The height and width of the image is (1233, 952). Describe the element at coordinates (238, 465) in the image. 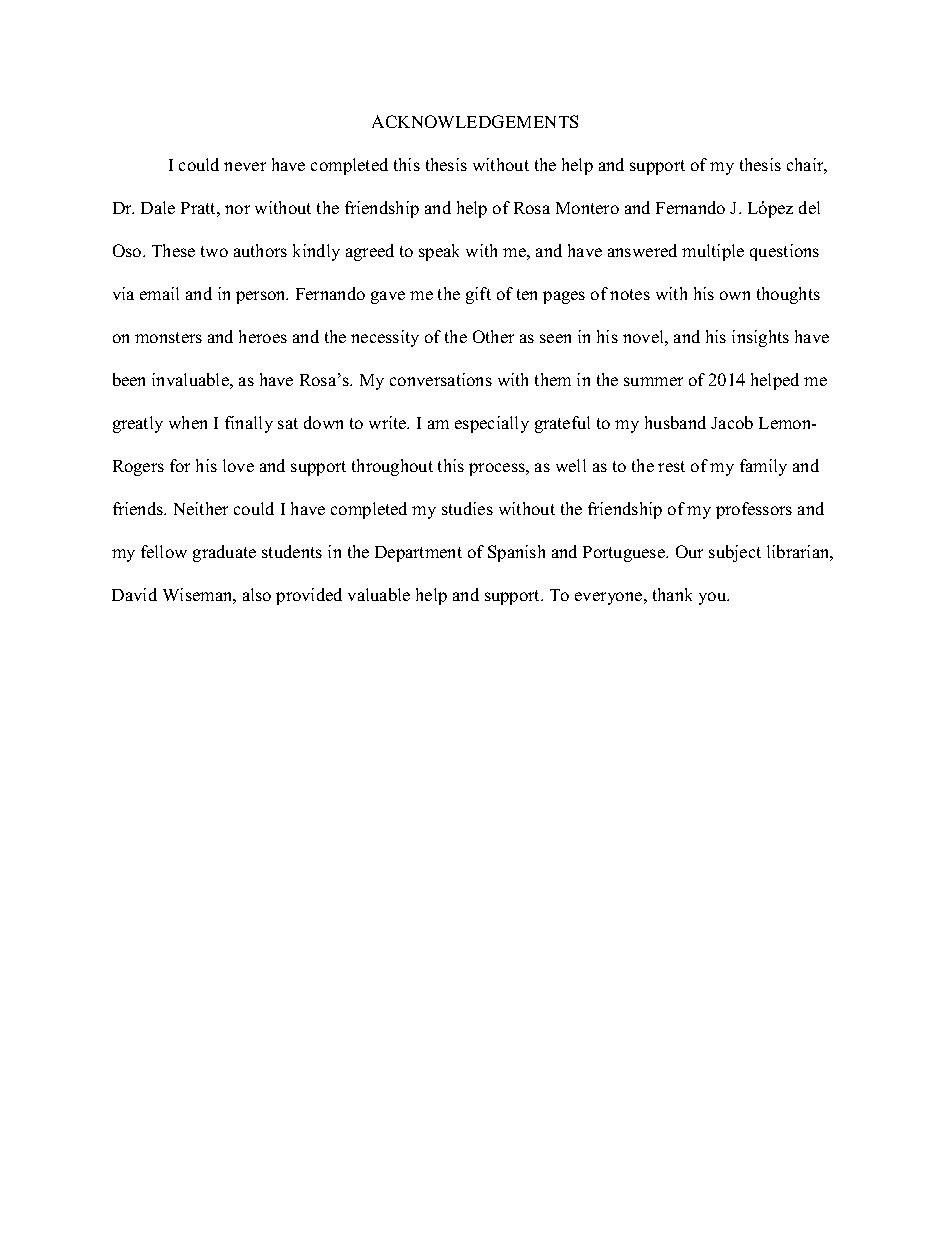

I see `love` at that location.
